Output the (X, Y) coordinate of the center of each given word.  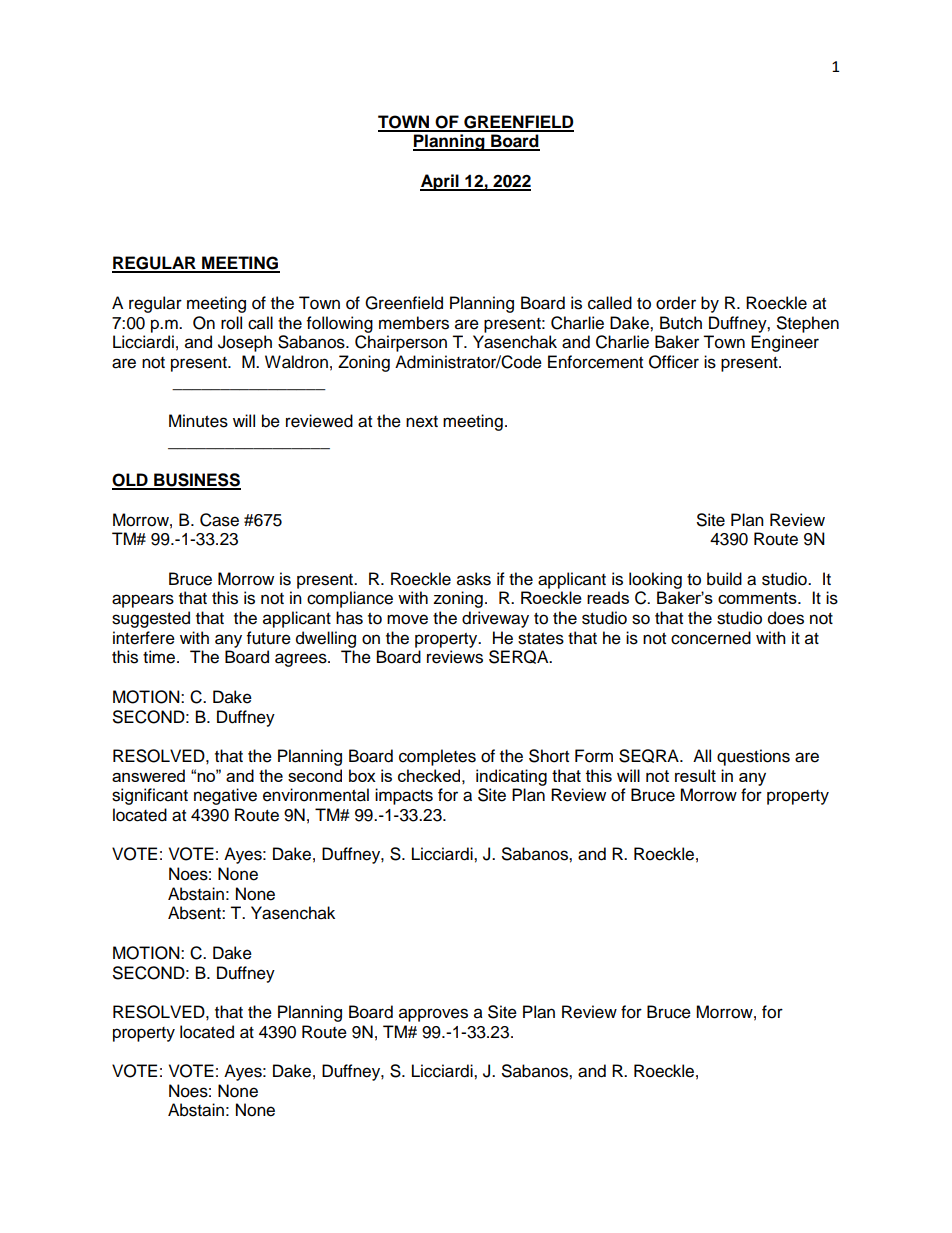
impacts (404, 796)
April (440, 182)
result (695, 775)
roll (231, 323)
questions (753, 757)
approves (433, 1015)
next (422, 422)
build (724, 579)
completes (437, 757)
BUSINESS (196, 481)
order (676, 303)
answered (148, 775)
